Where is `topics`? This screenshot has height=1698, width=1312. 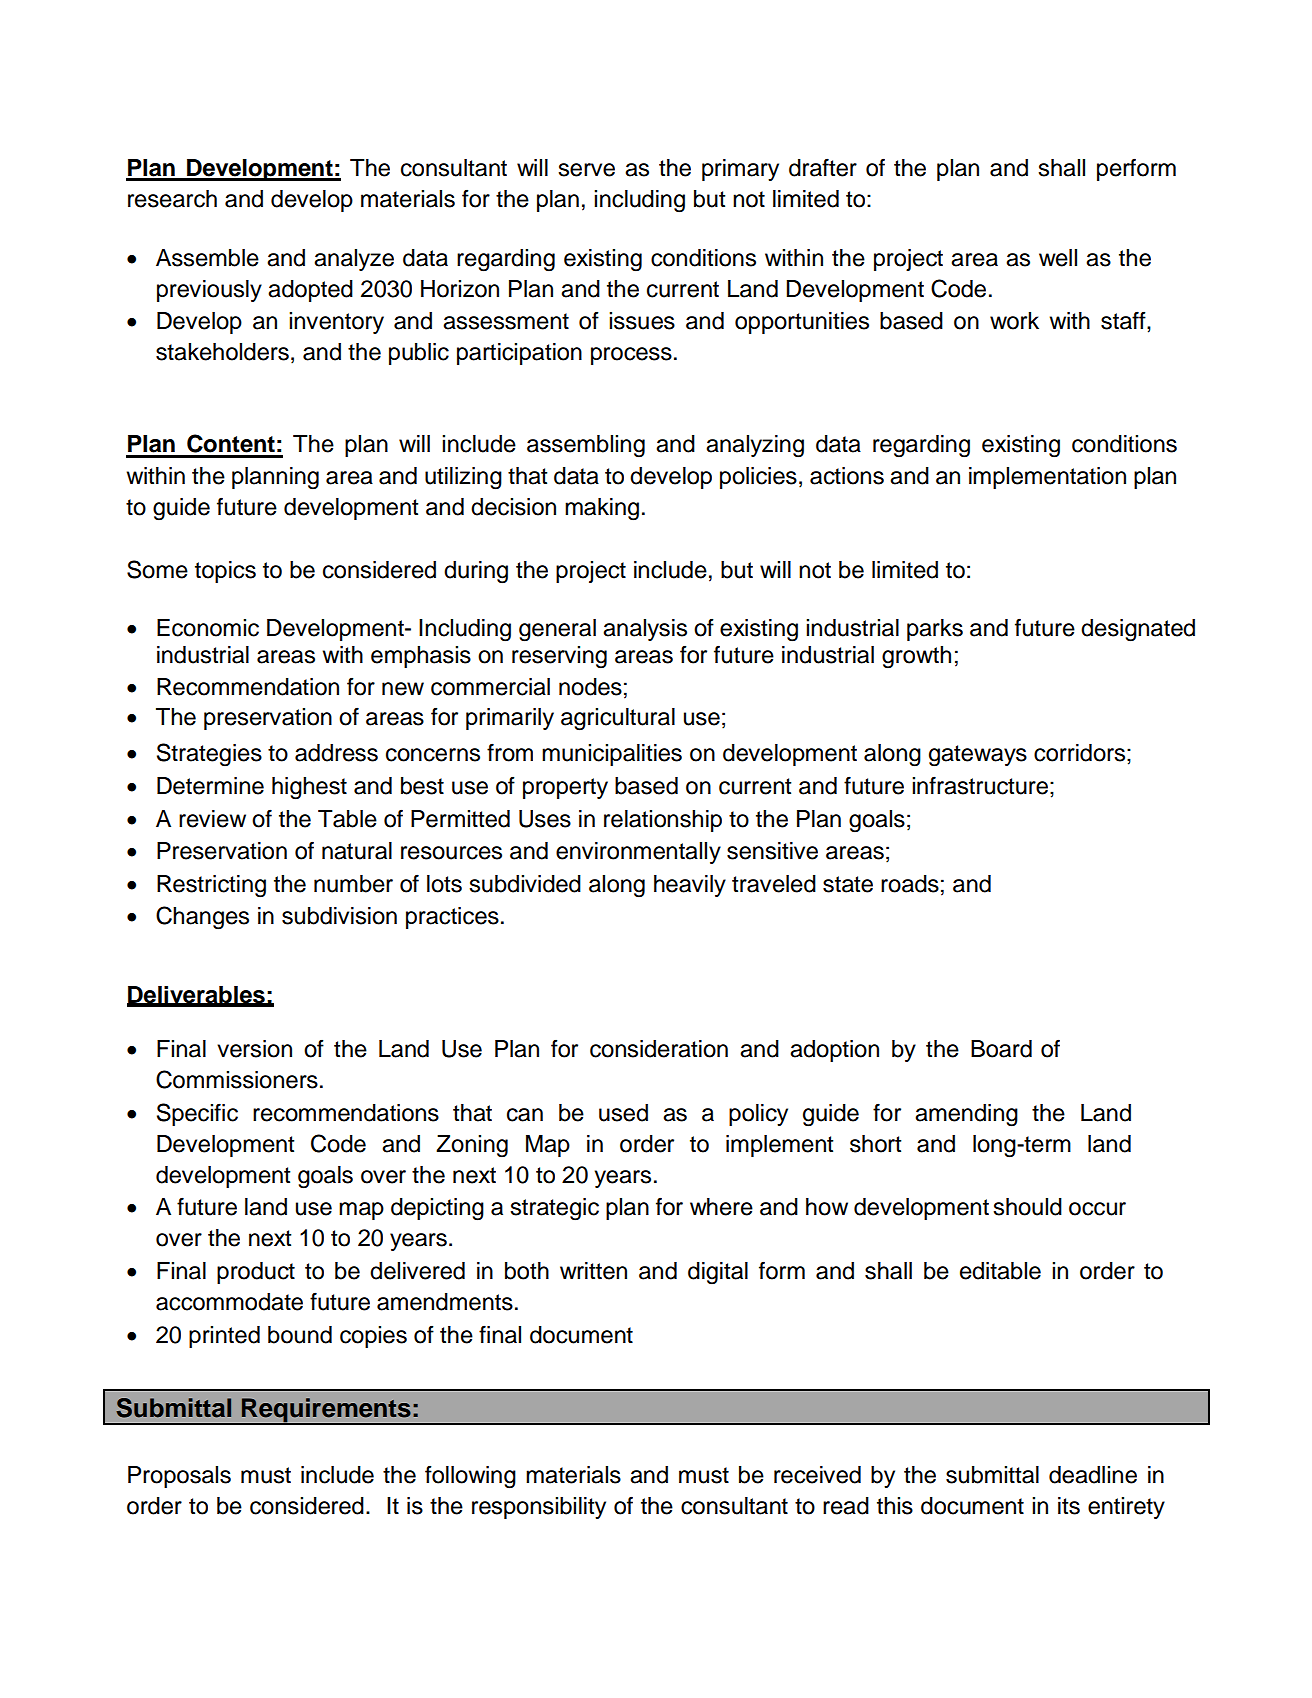 topics is located at coordinates (225, 572).
